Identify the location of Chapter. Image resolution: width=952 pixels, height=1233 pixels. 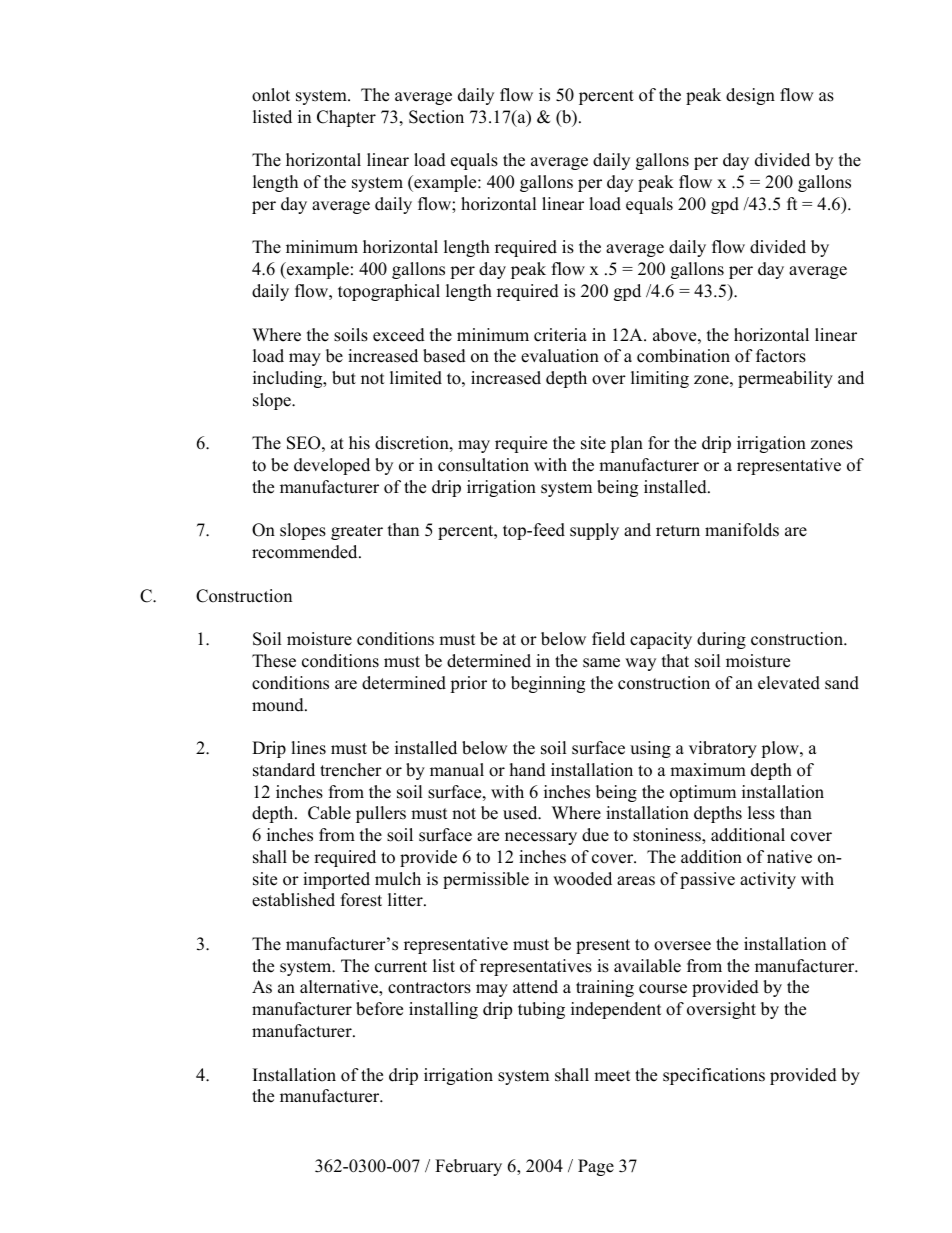
(346, 118).
